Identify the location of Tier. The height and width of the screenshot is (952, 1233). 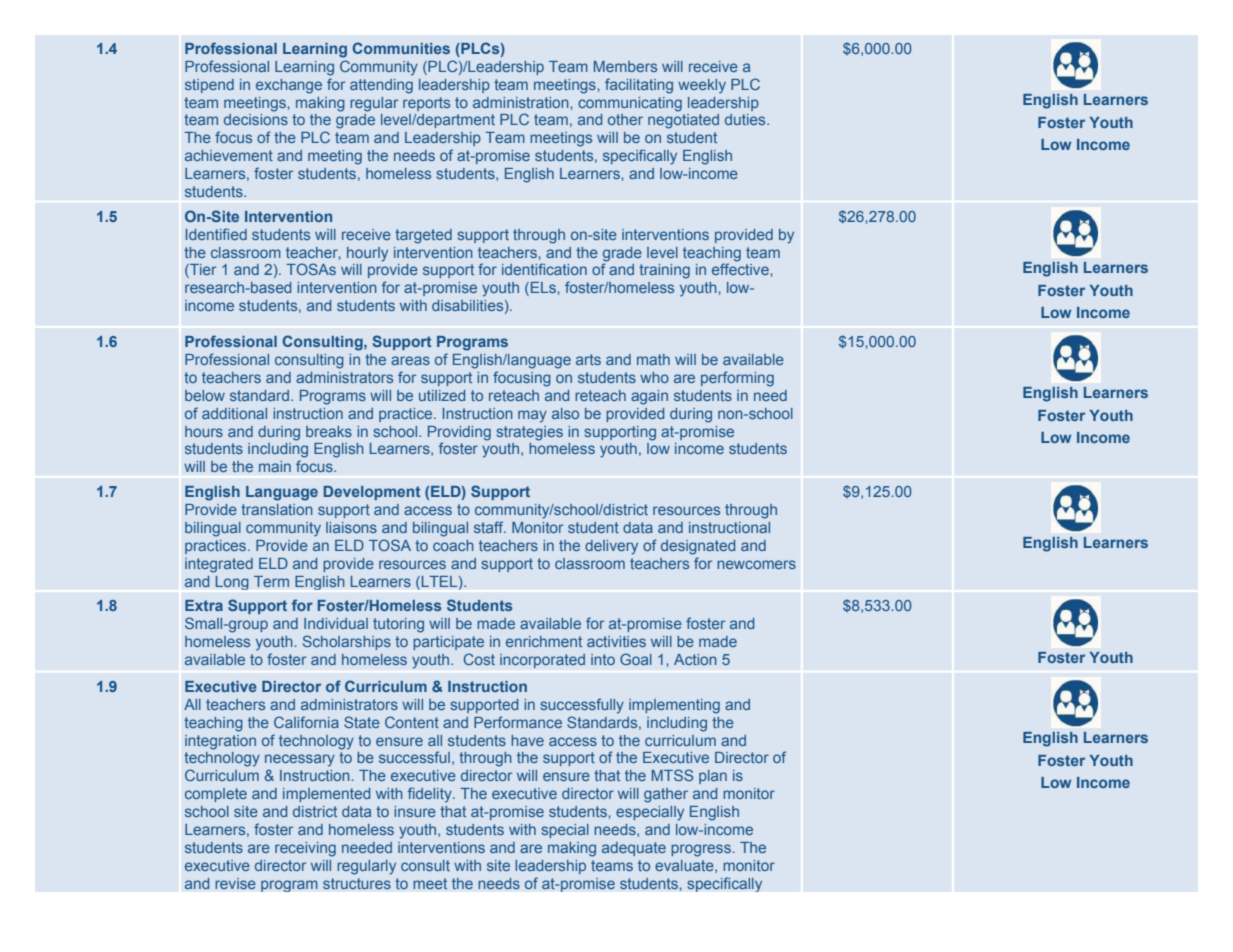
(202, 271).
